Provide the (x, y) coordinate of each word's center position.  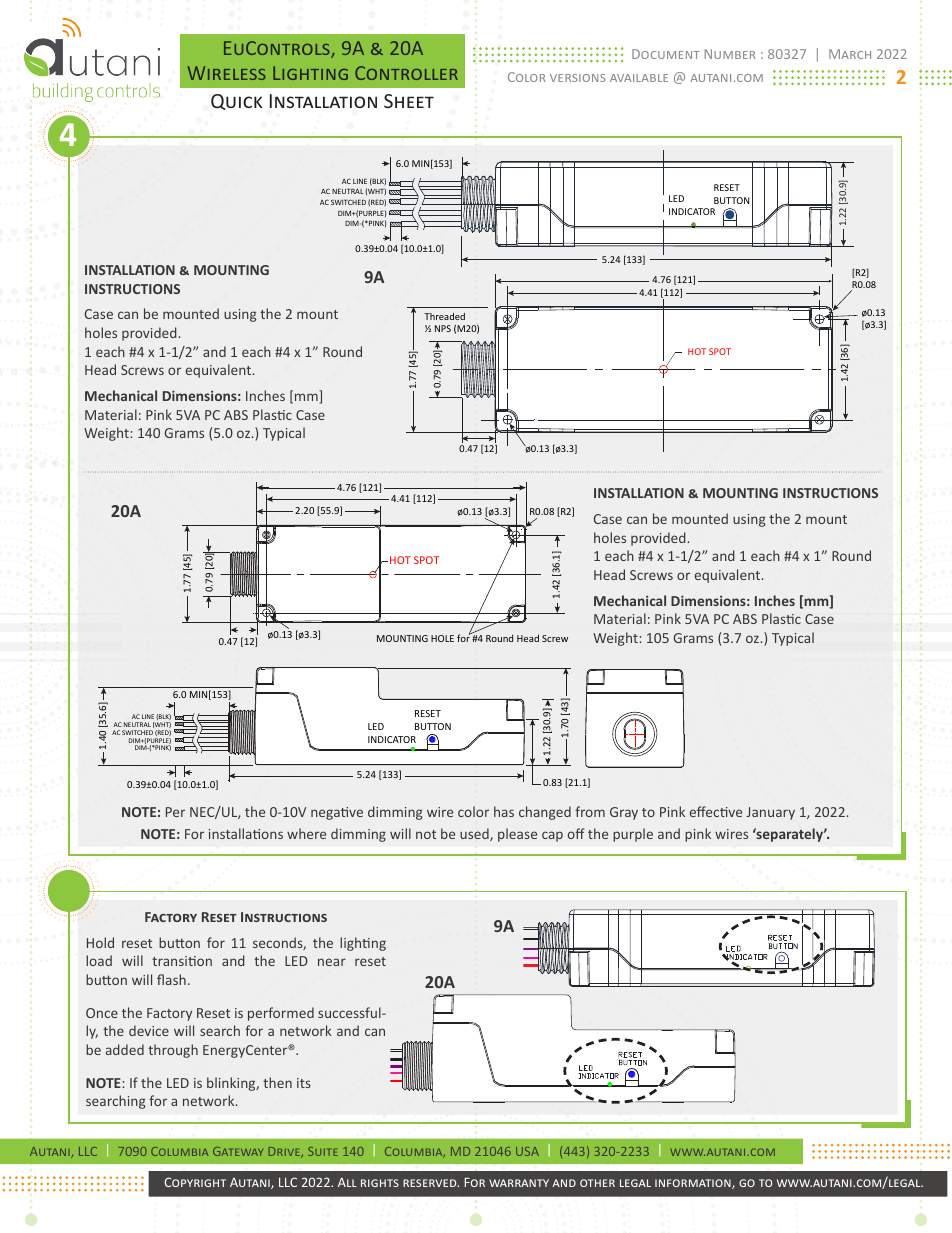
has (504, 811)
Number (729, 54)
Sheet (409, 101)
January (770, 813)
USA (527, 1151)
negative (337, 813)
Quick (237, 102)
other (597, 1183)
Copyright (195, 1182)
